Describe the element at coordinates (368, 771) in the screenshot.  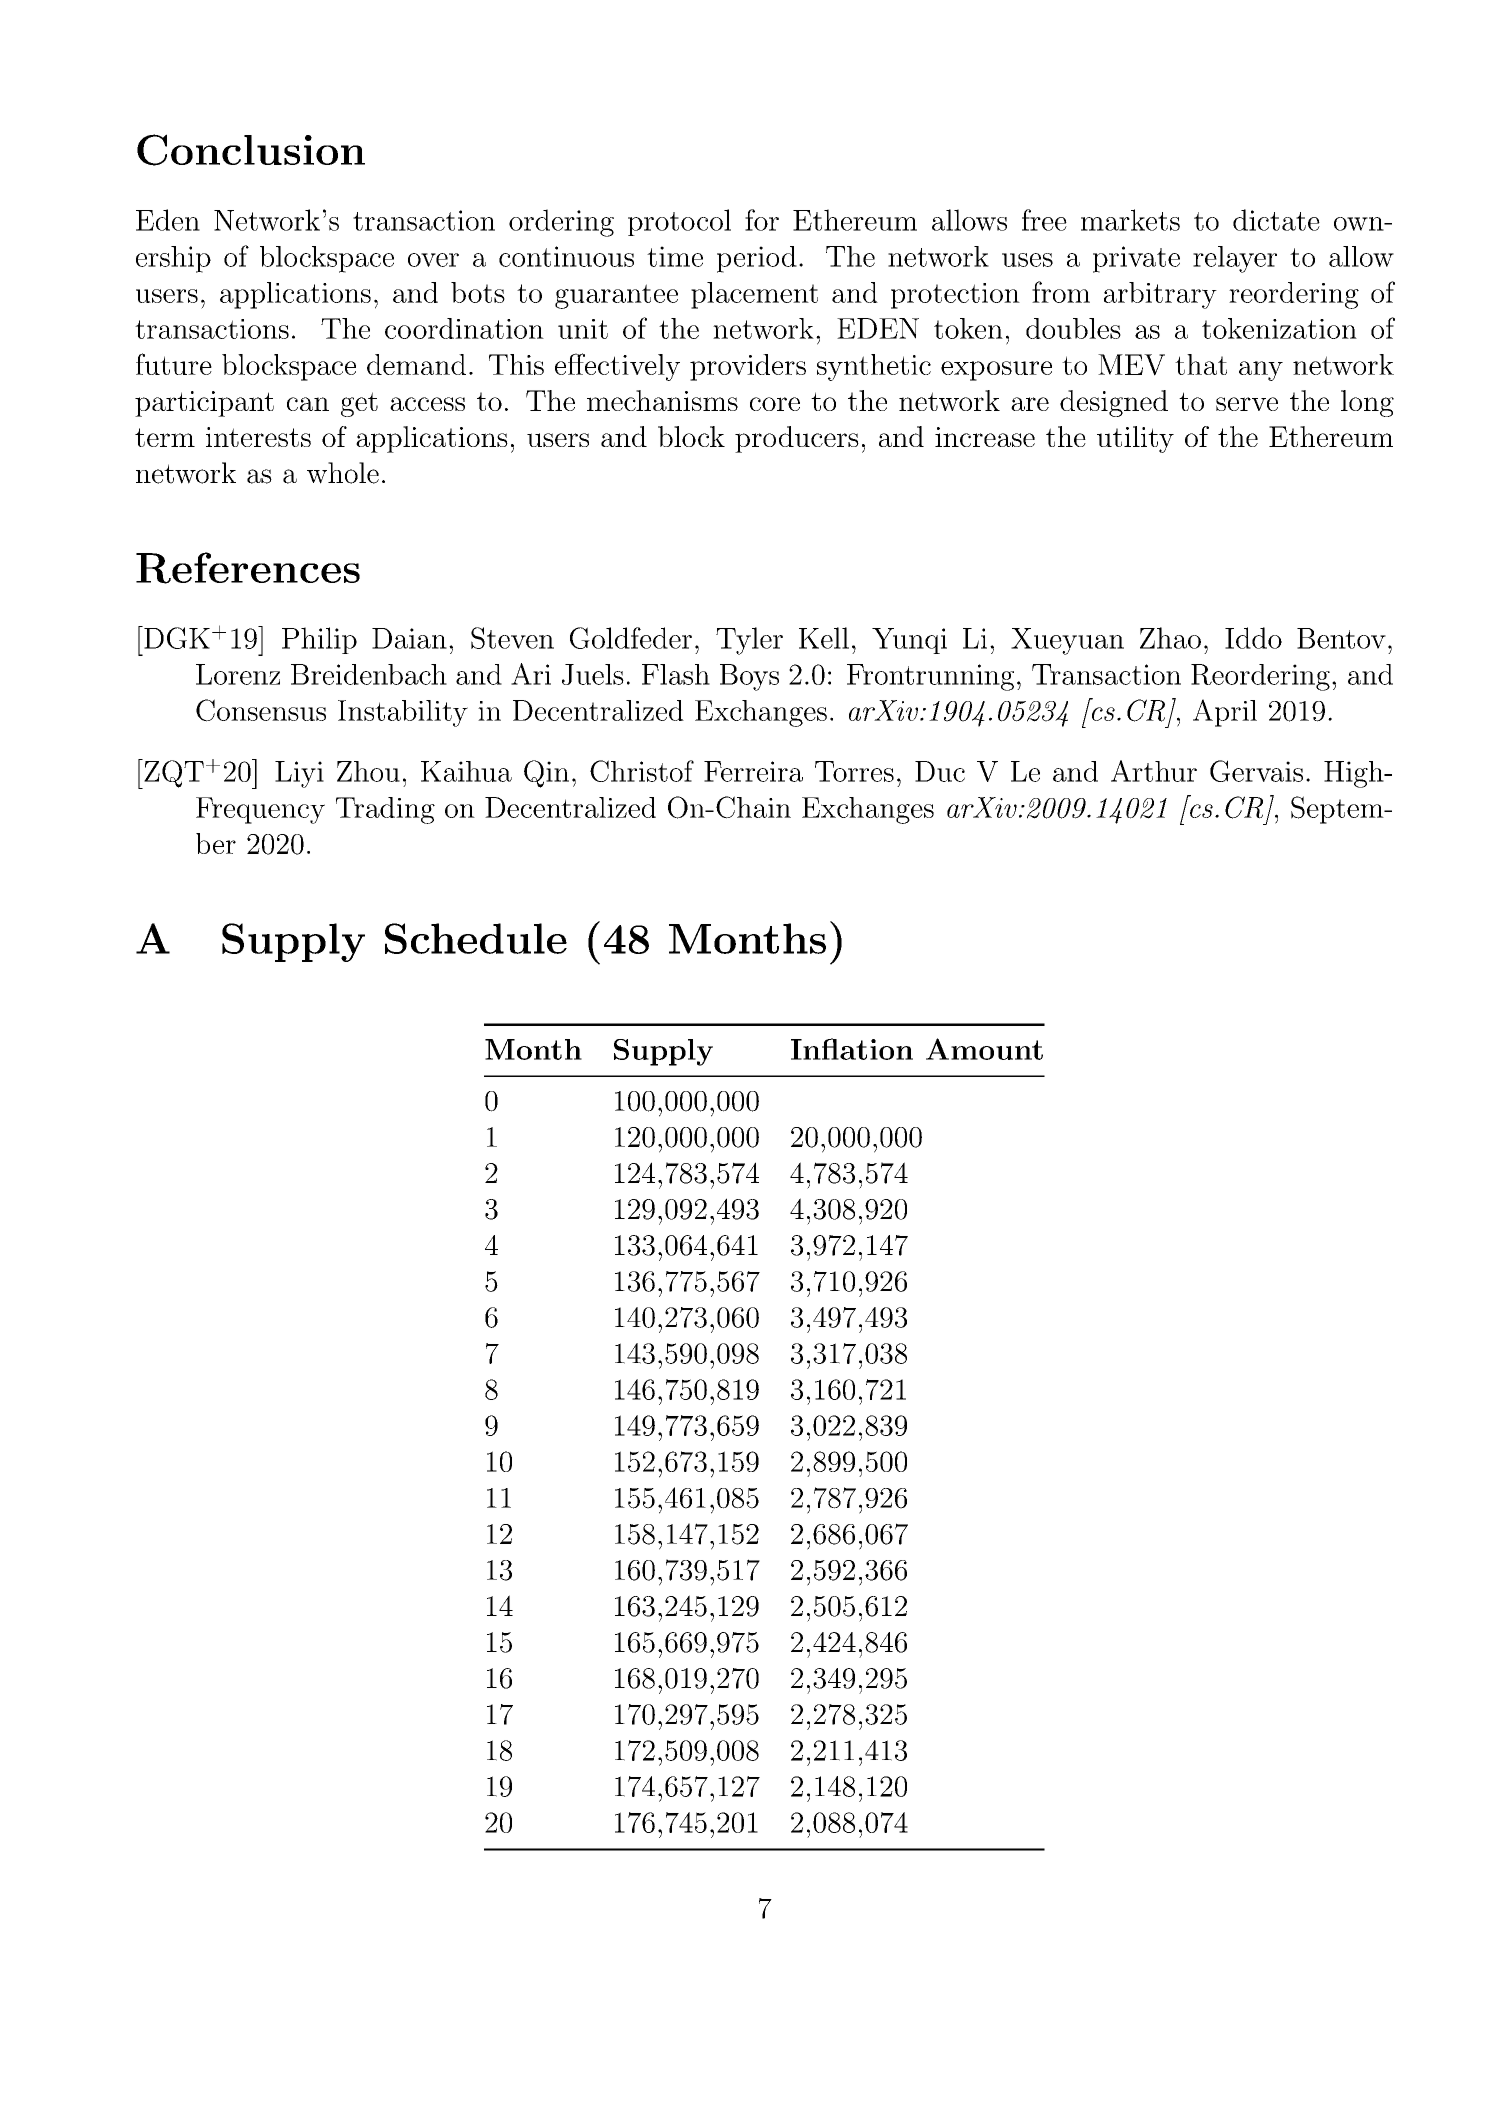
I see `Zhou` at that location.
